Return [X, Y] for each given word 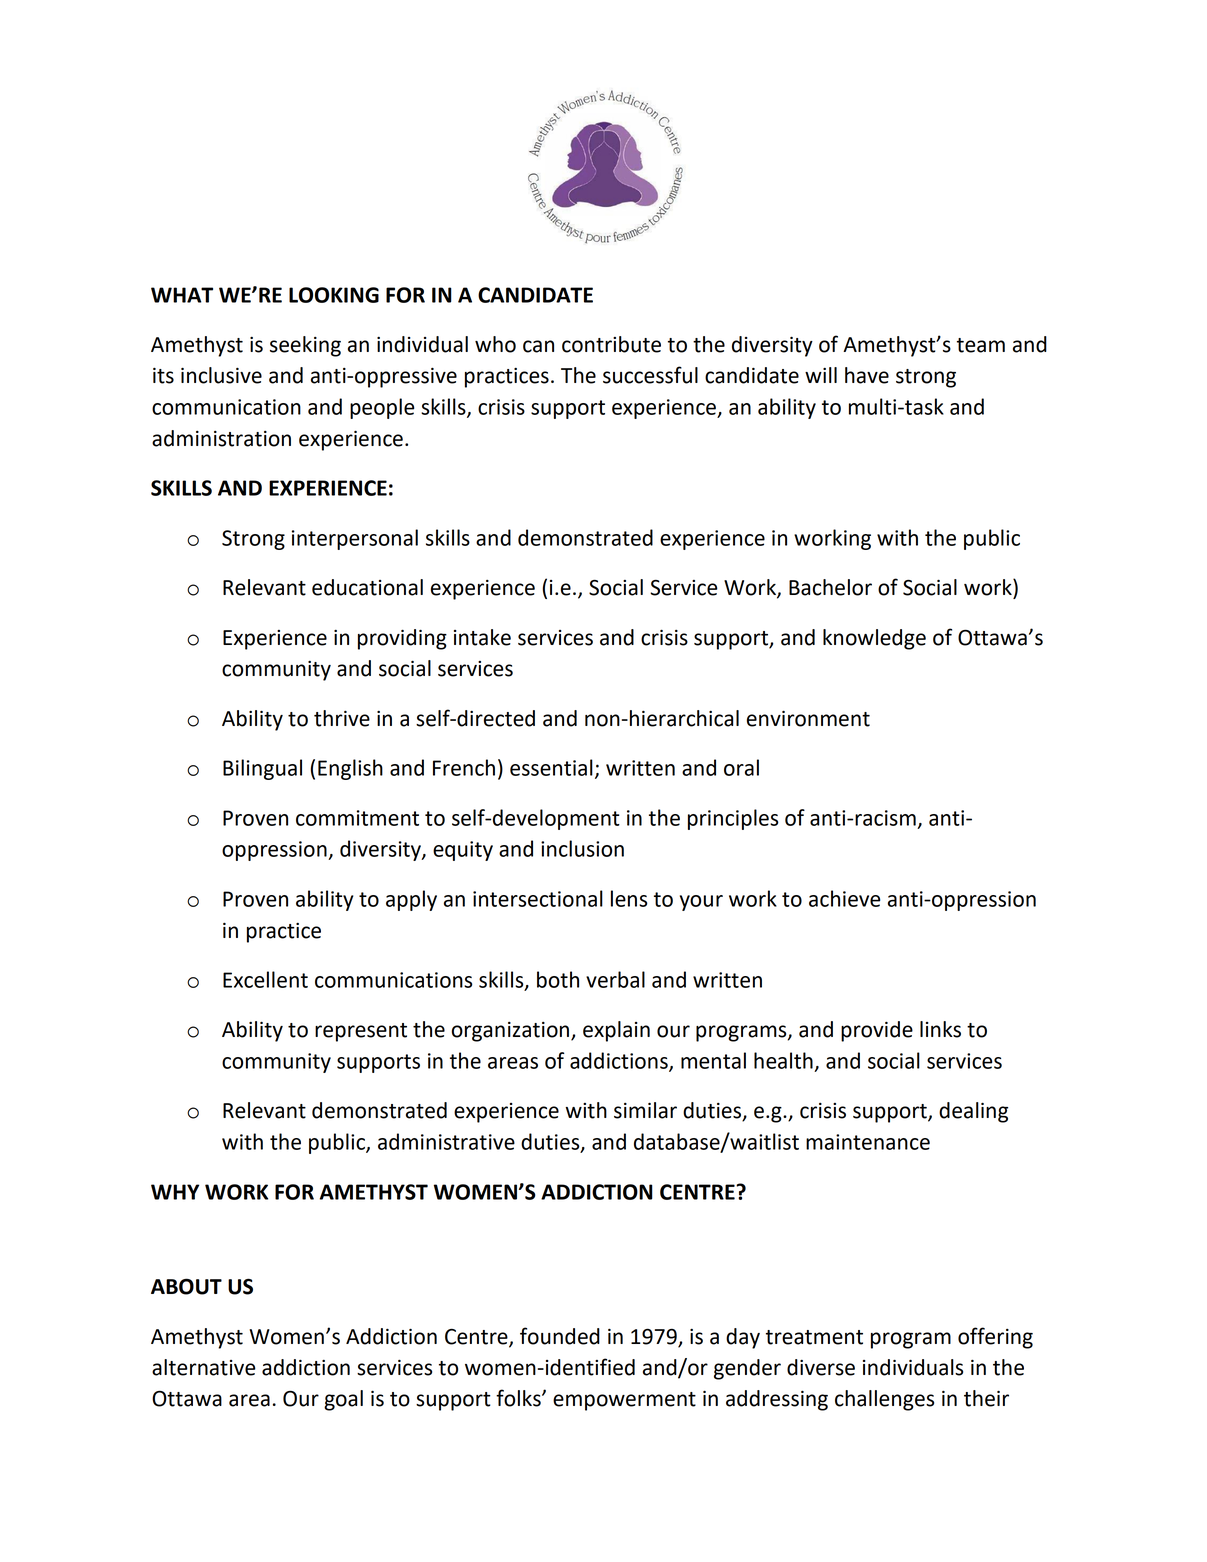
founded [560, 1336]
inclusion [582, 848]
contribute [611, 344]
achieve [844, 898]
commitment [357, 818]
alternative [204, 1367]
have [867, 375]
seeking [305, 346]
